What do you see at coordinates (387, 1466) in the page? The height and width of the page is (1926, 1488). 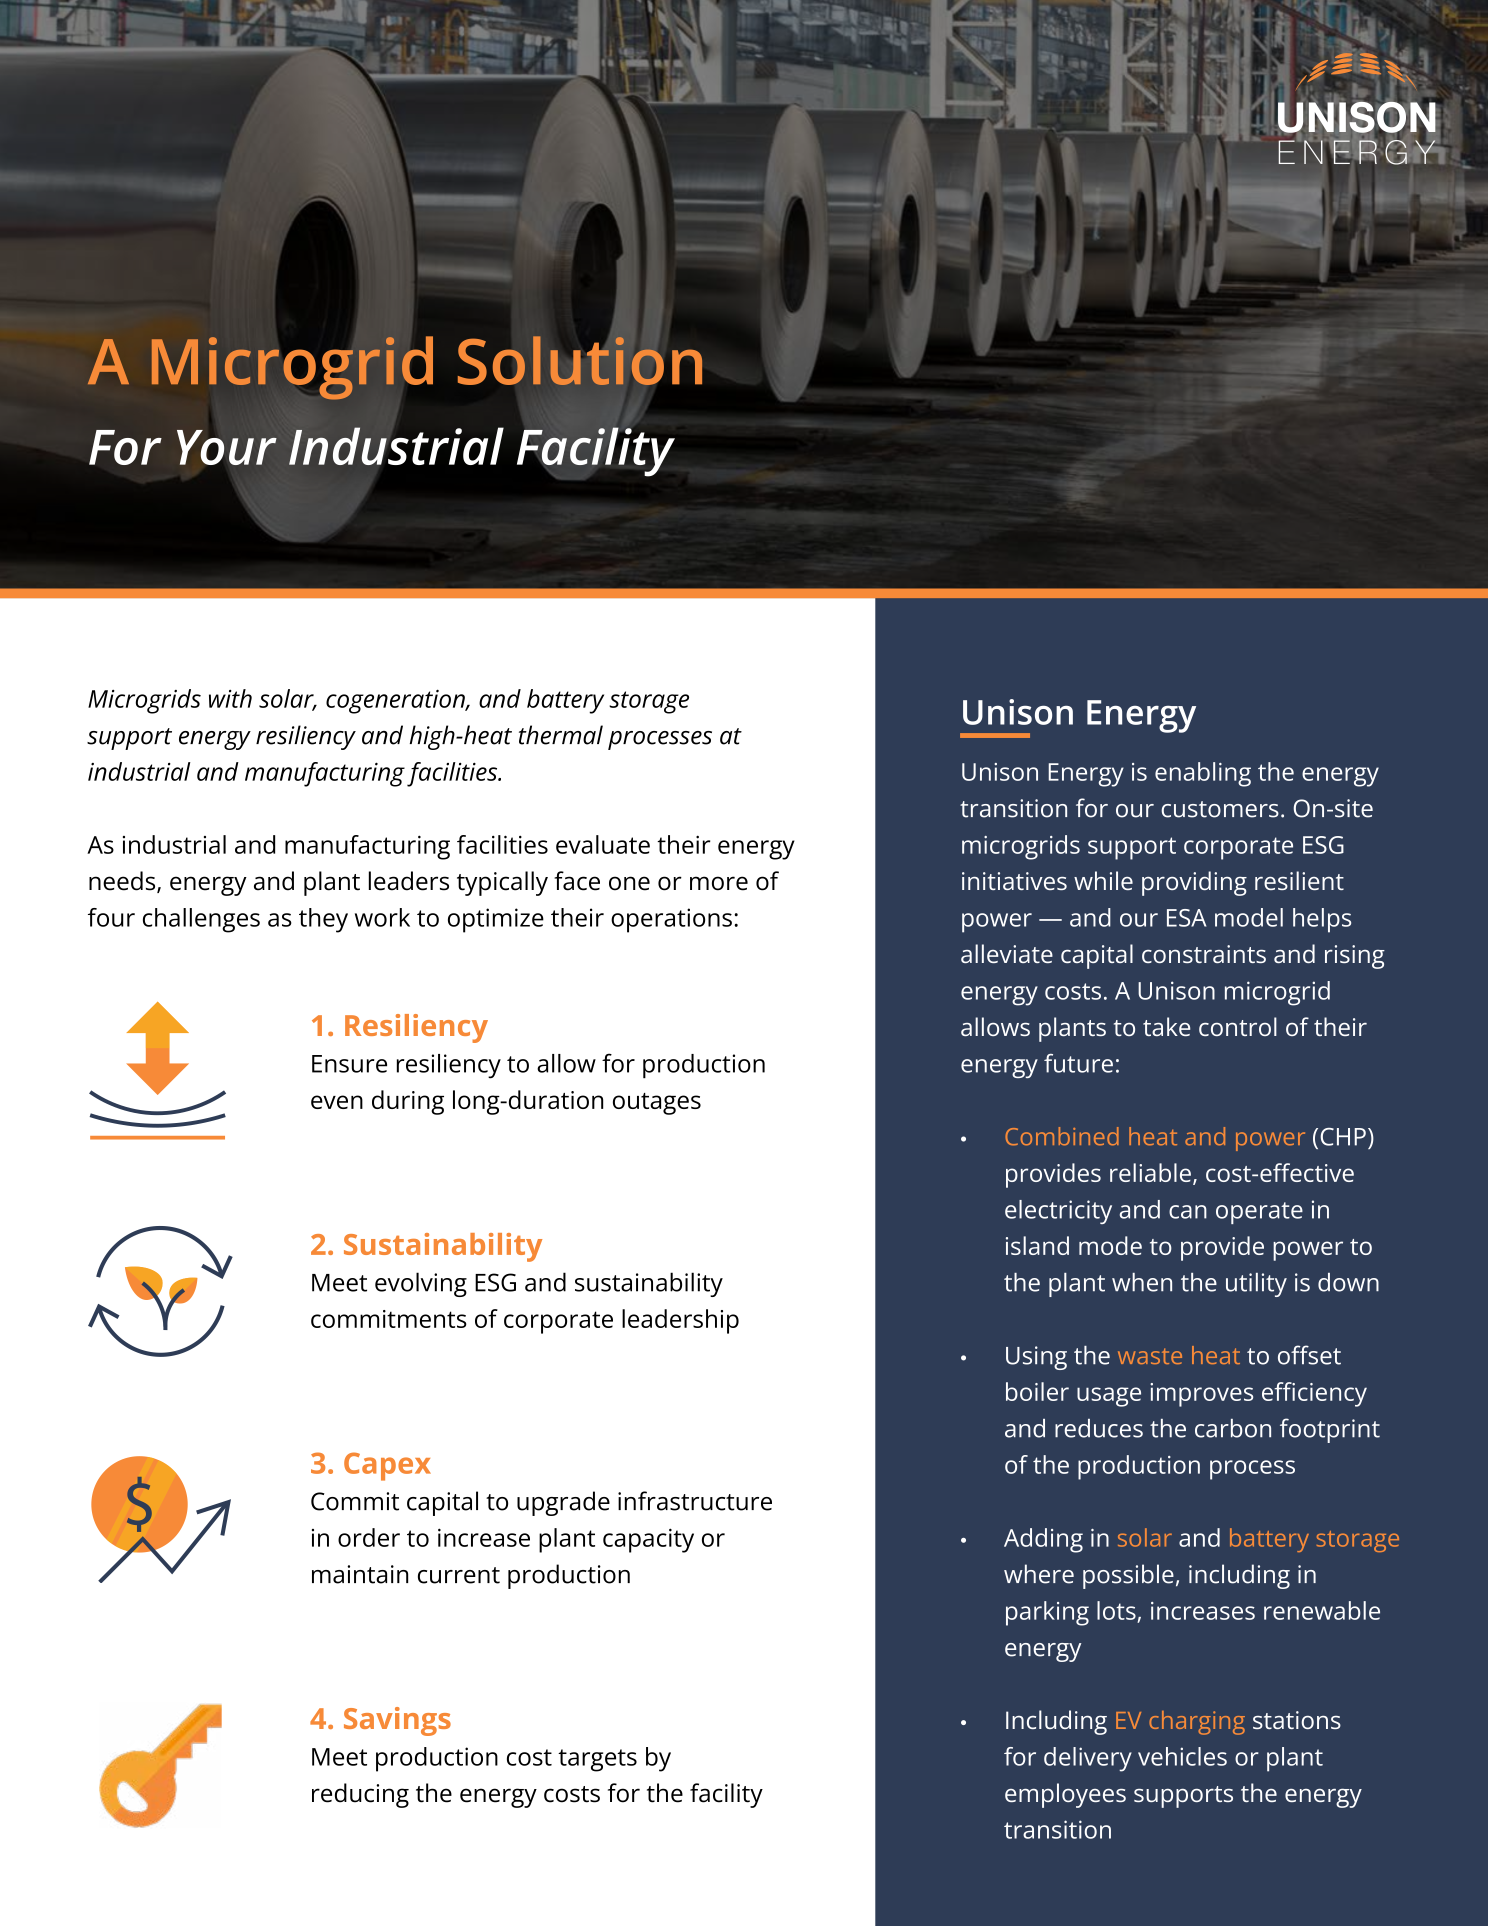 I see `Capex` at bounding box center [387, 1466].
